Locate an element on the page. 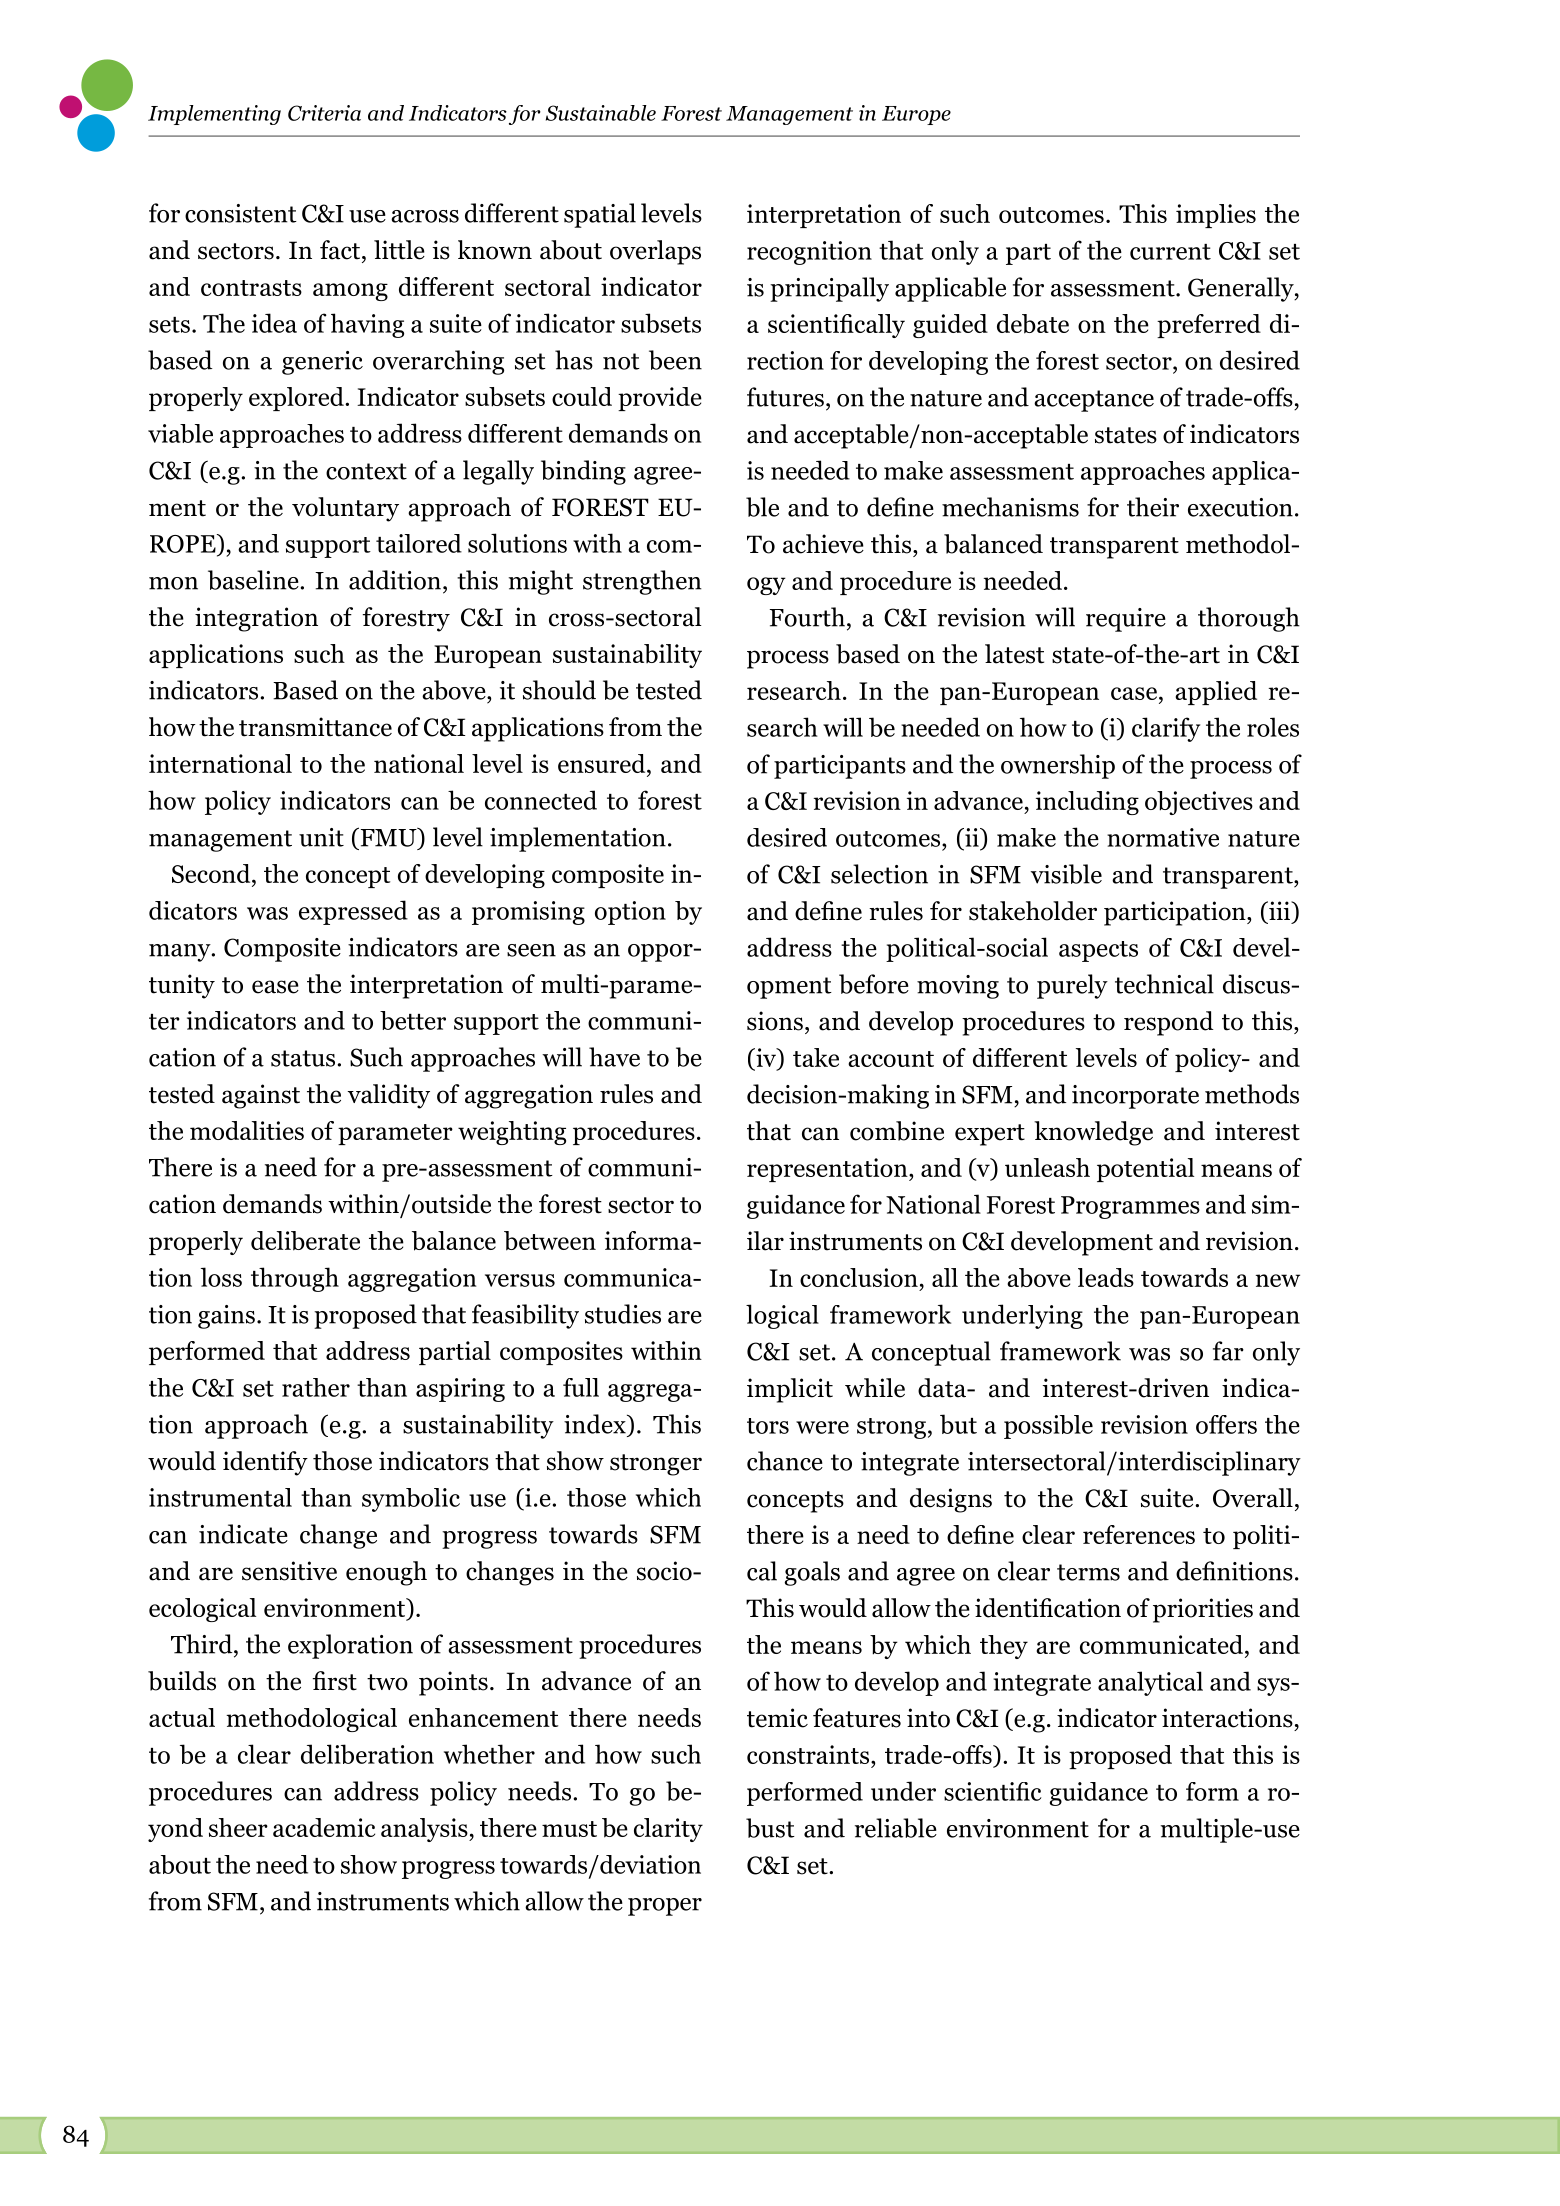 This document has width=1560, height=2206. technical is located at coordinates (1164, 984).
